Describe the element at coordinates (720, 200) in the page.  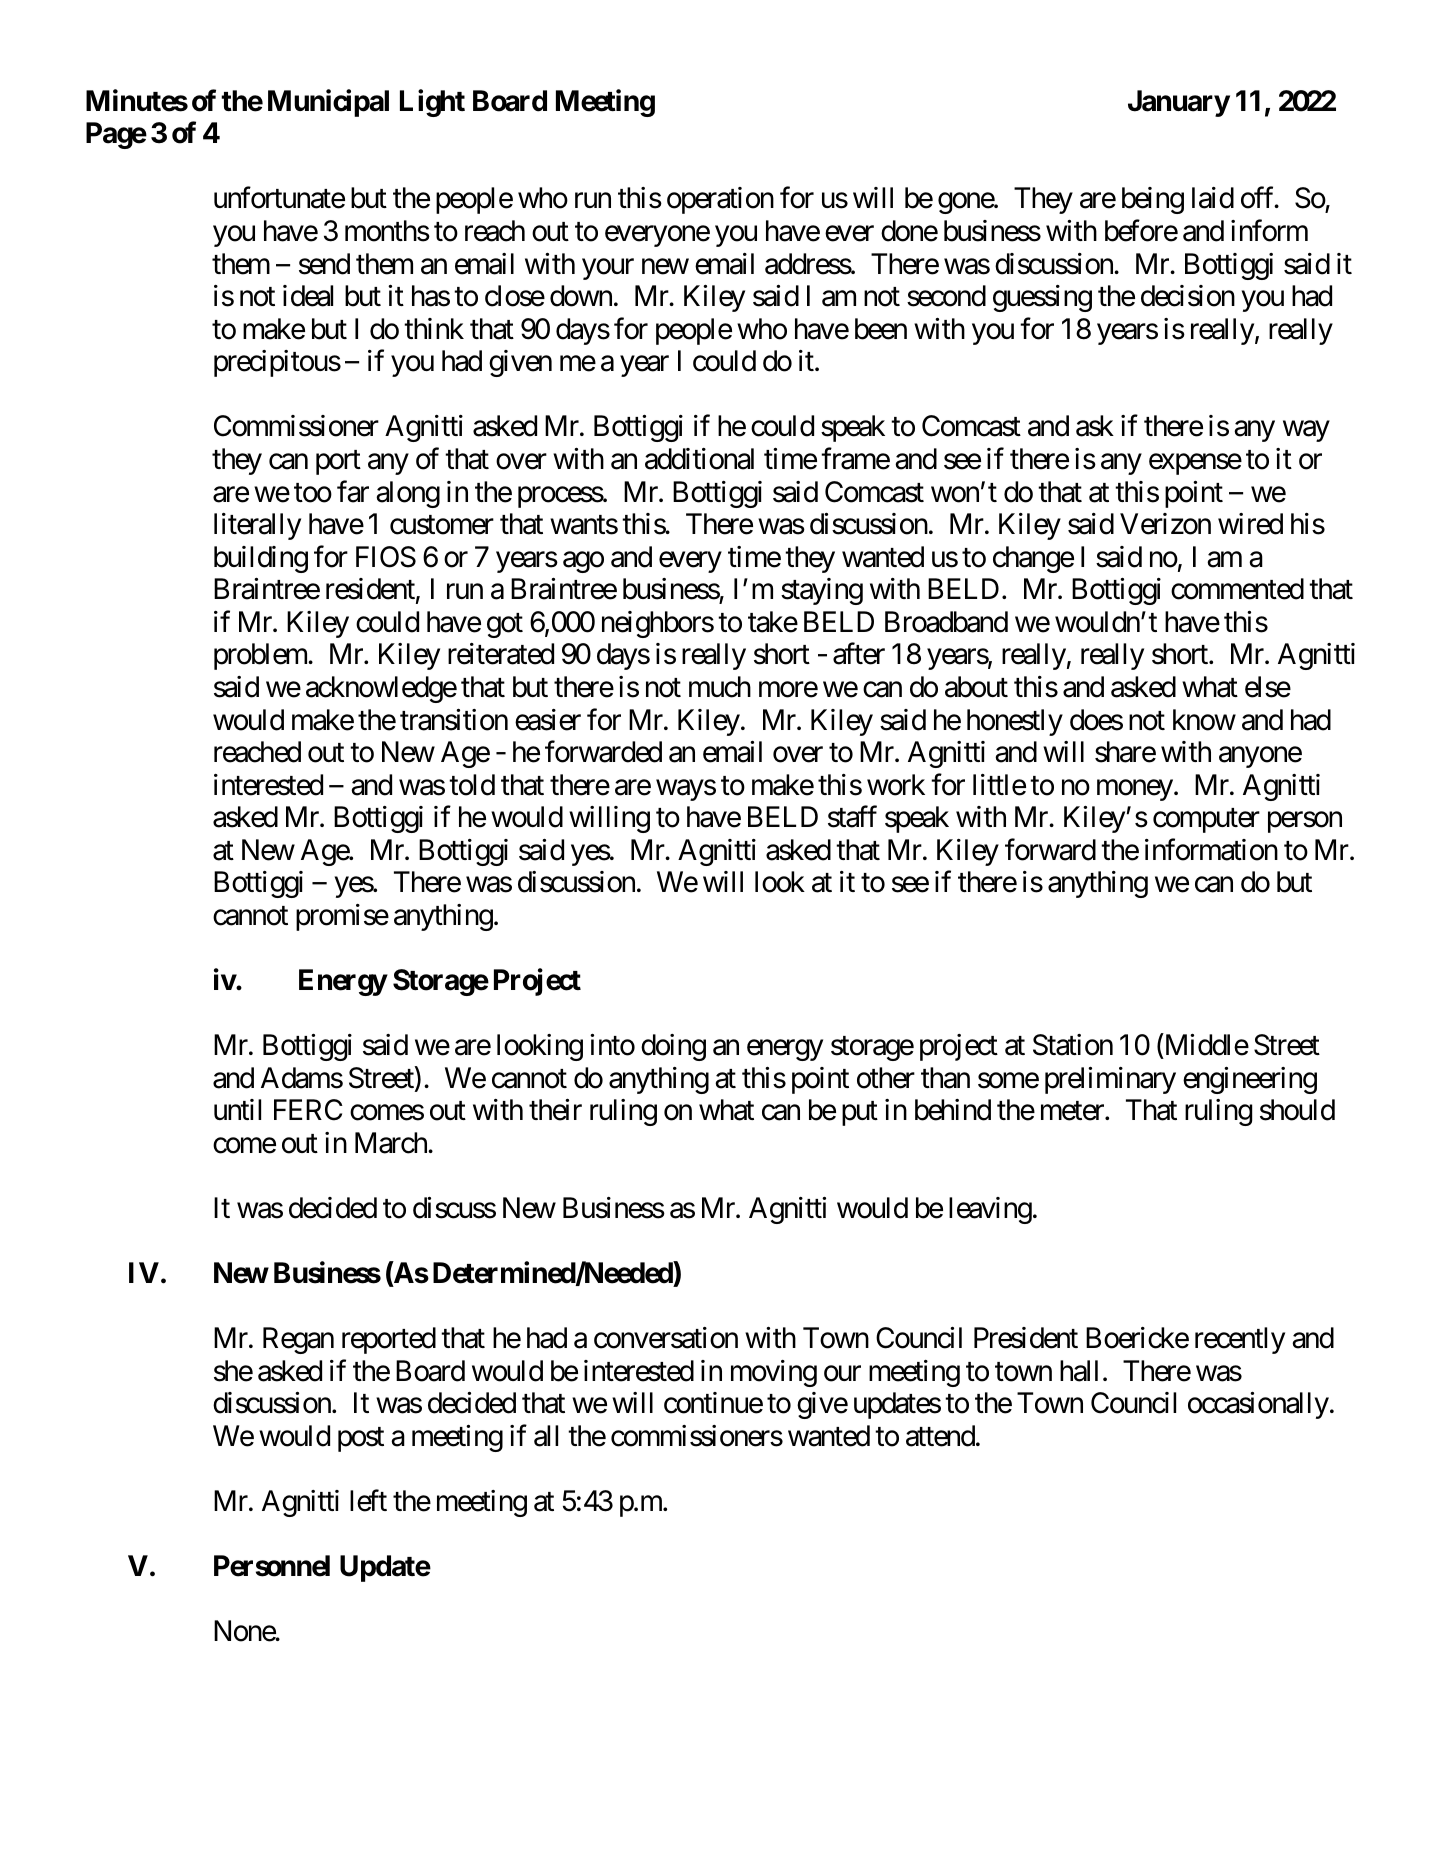
I see `operation` at that location.
